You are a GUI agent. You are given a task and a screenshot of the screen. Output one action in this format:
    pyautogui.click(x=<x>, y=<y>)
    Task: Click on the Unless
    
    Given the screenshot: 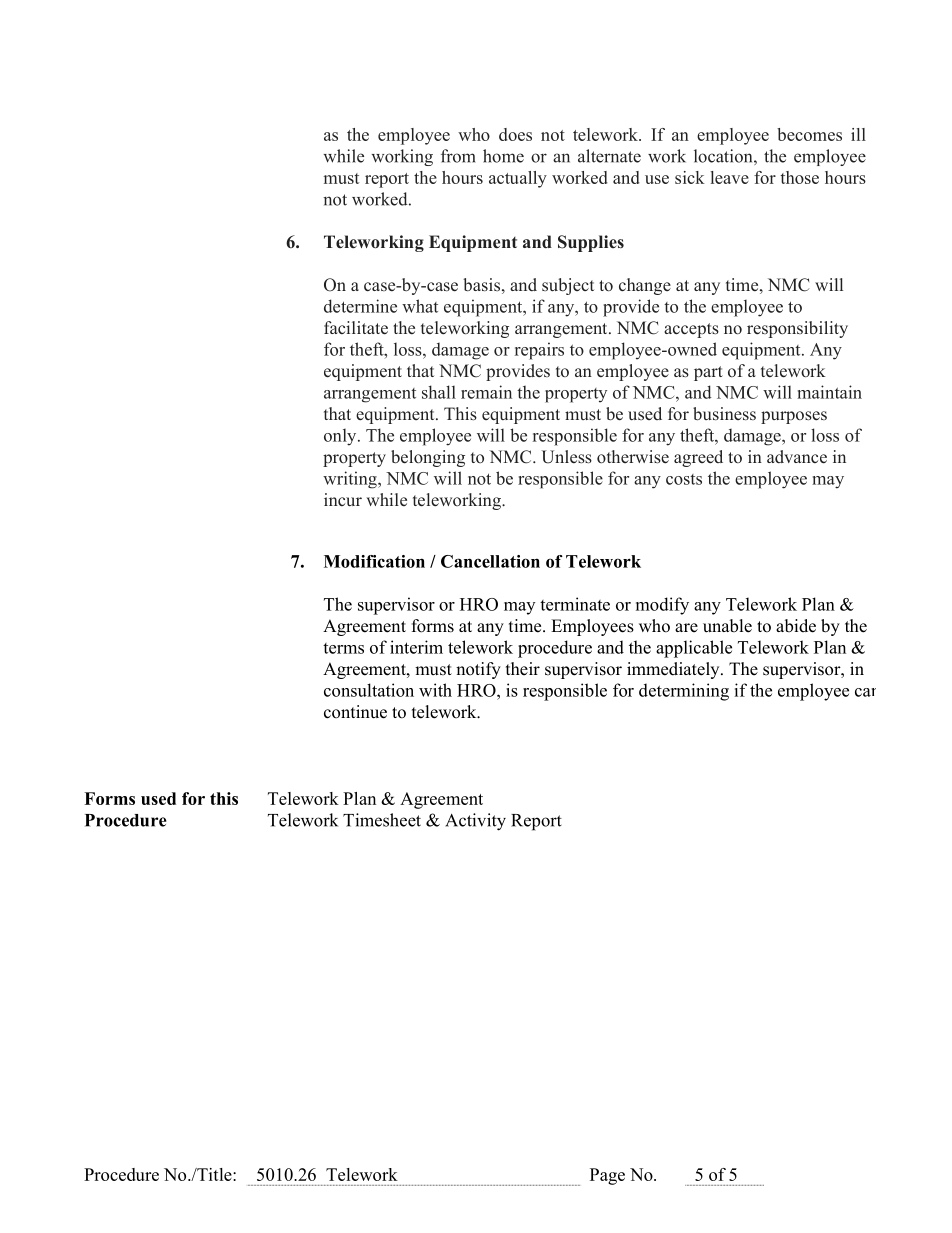 What is the action you would take?
    pyautogui.click(x=566, y=457)
